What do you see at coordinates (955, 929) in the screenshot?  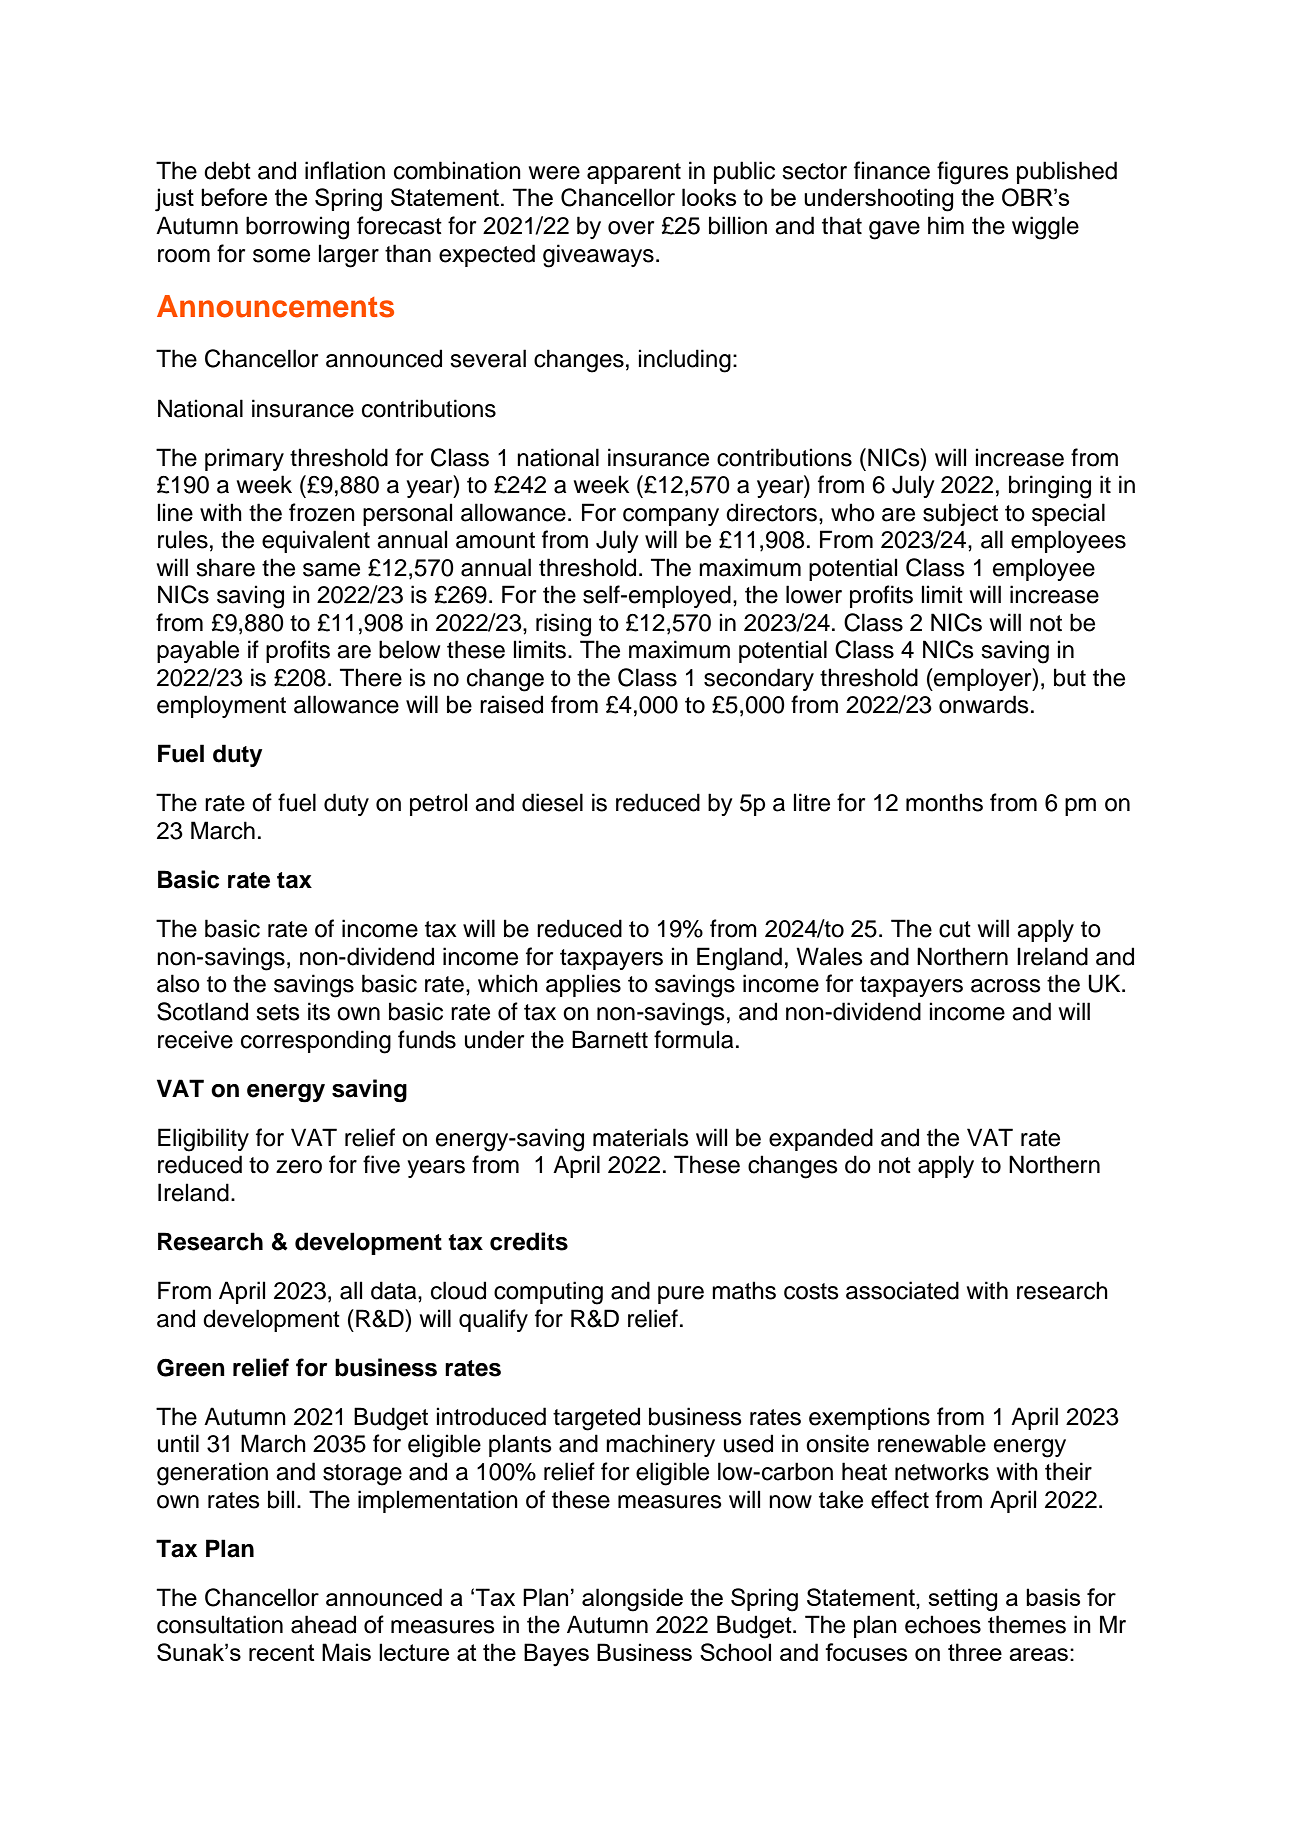 I see `cut` at bounding box center [955, 929].
